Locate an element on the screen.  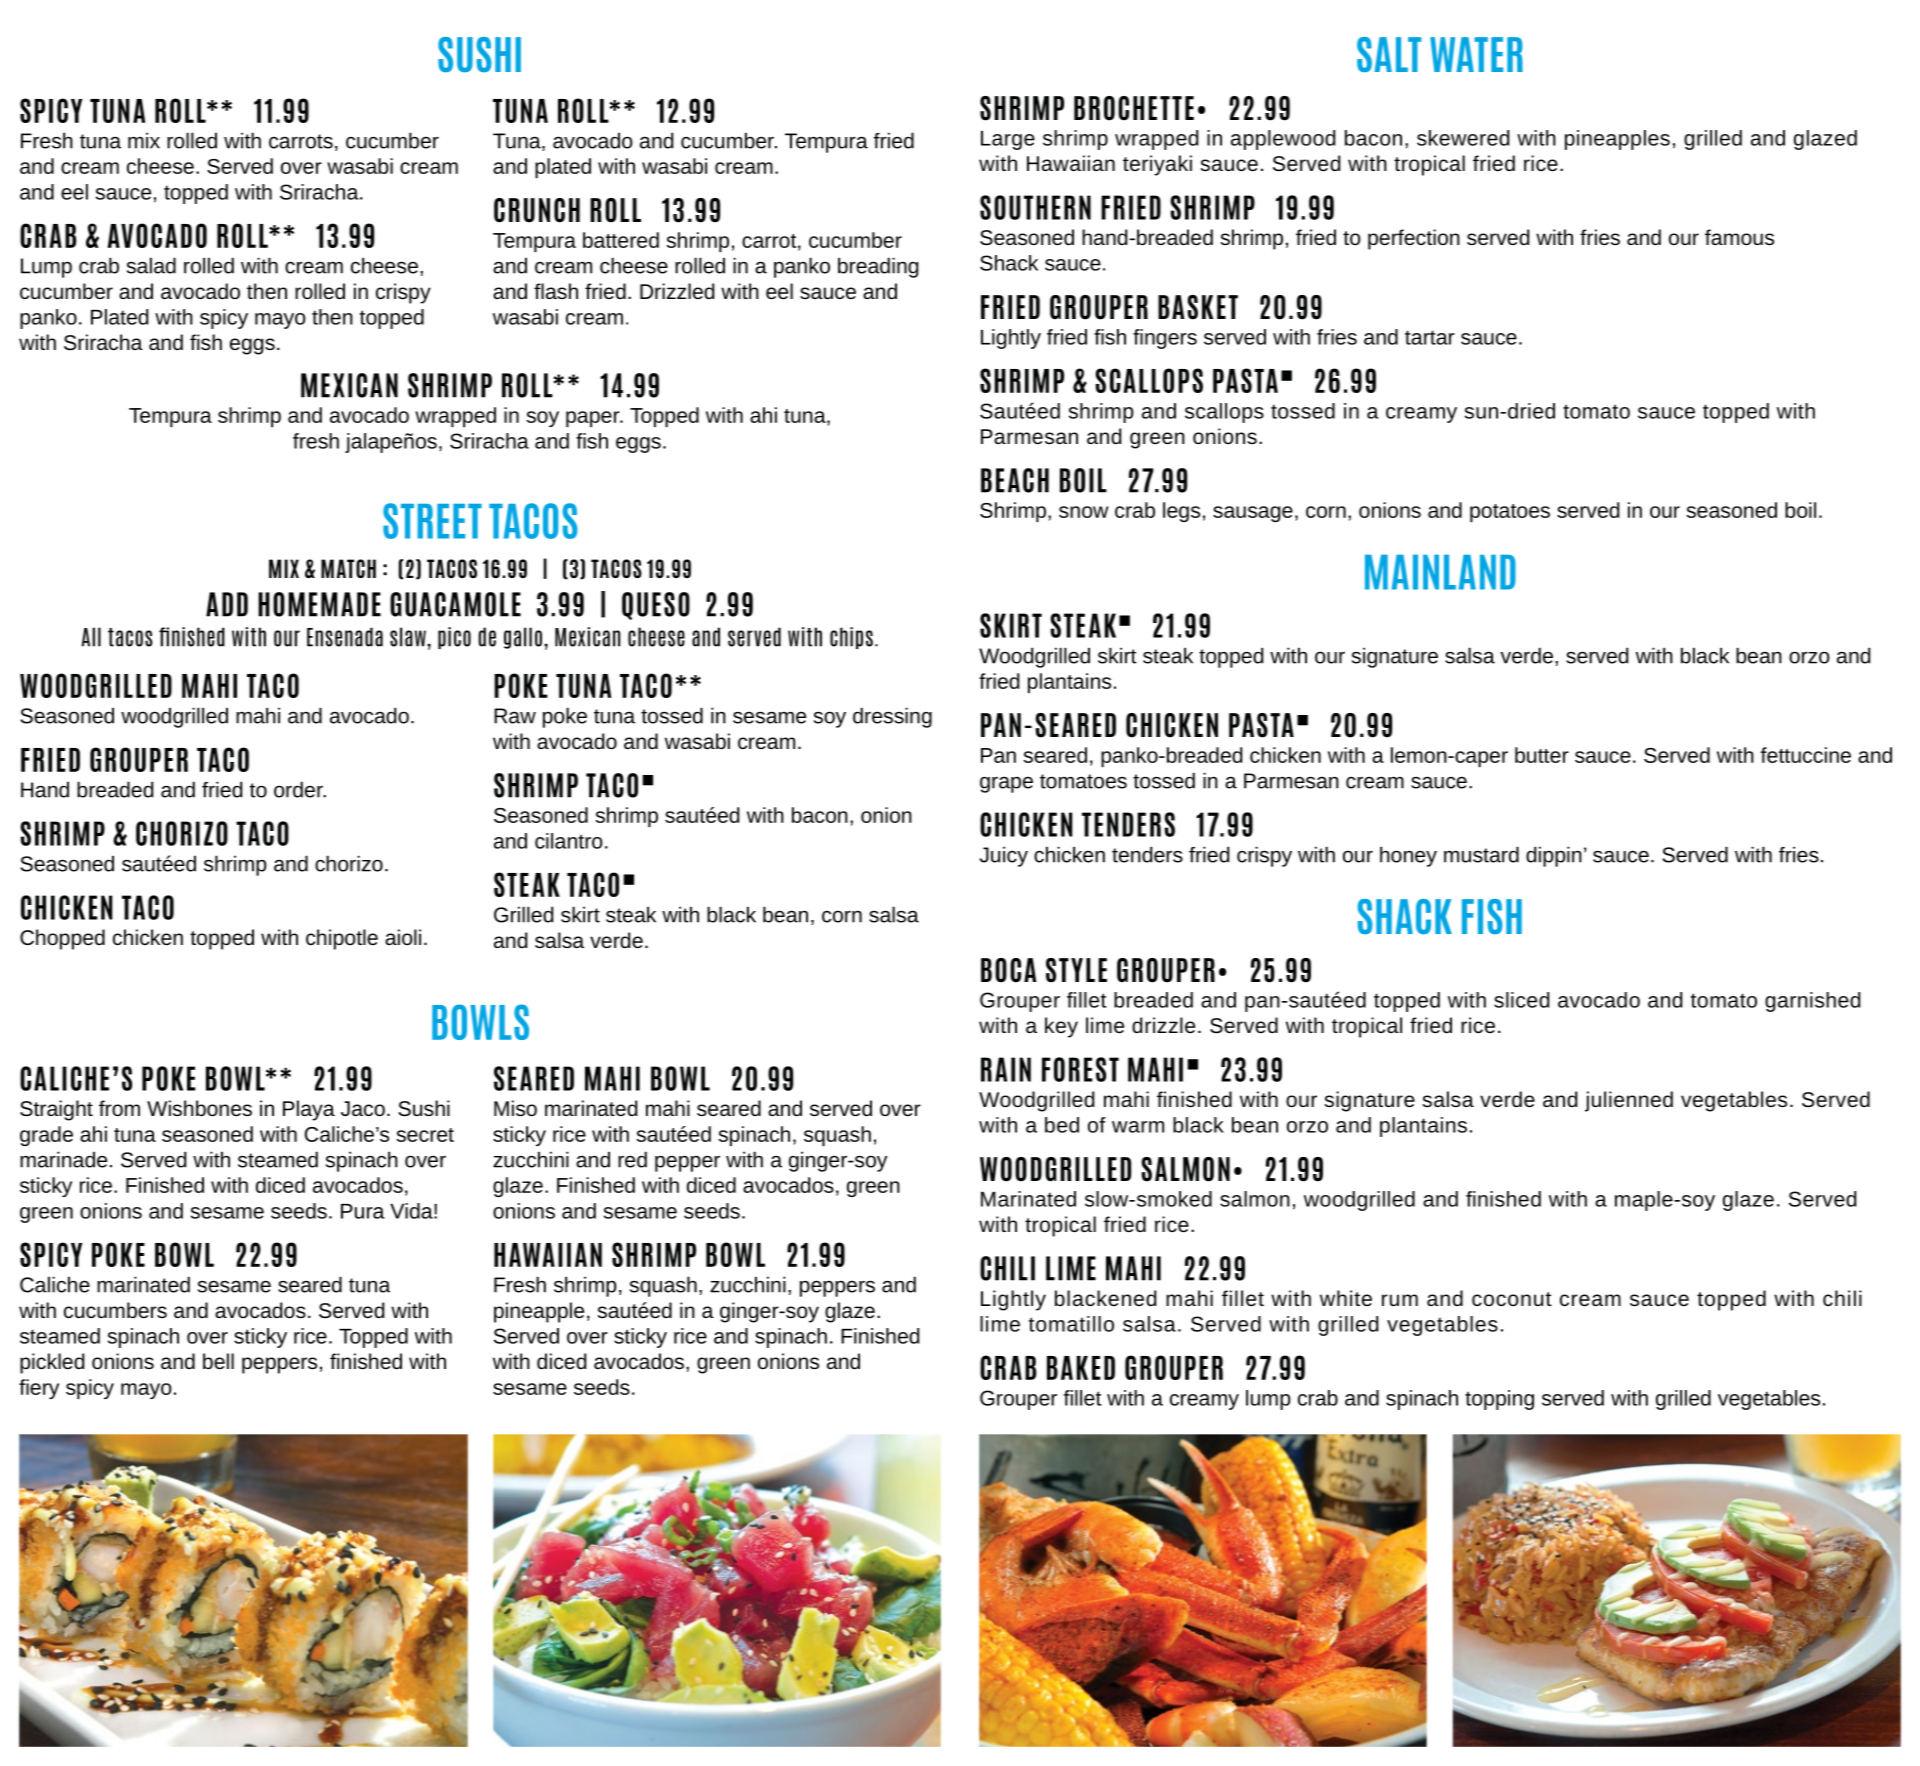
CRUNCH is located at coordinates (537, 210).
